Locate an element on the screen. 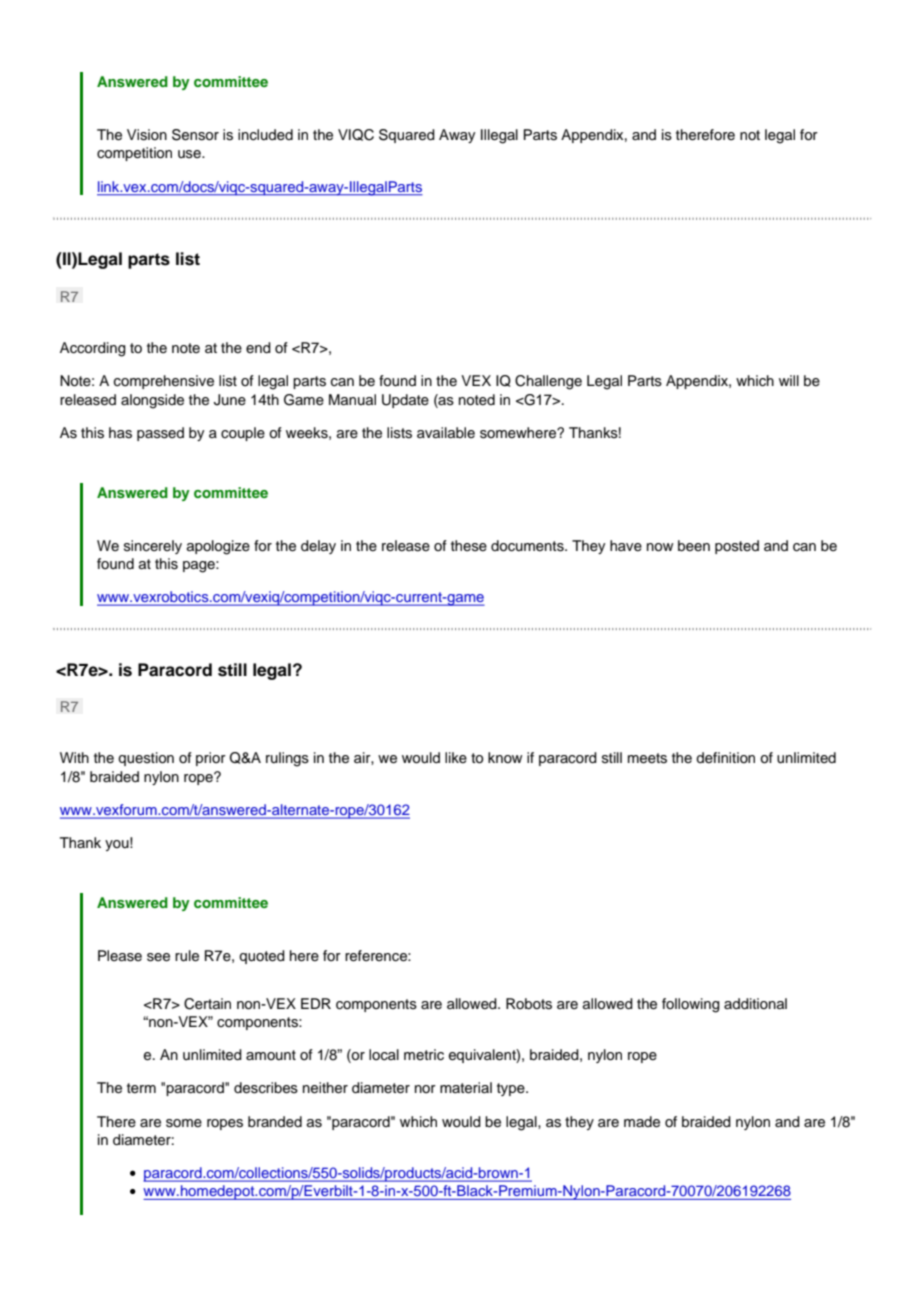 The height and width of the screenshot is (1308, 924). will is located at coordinates (789, 380).
